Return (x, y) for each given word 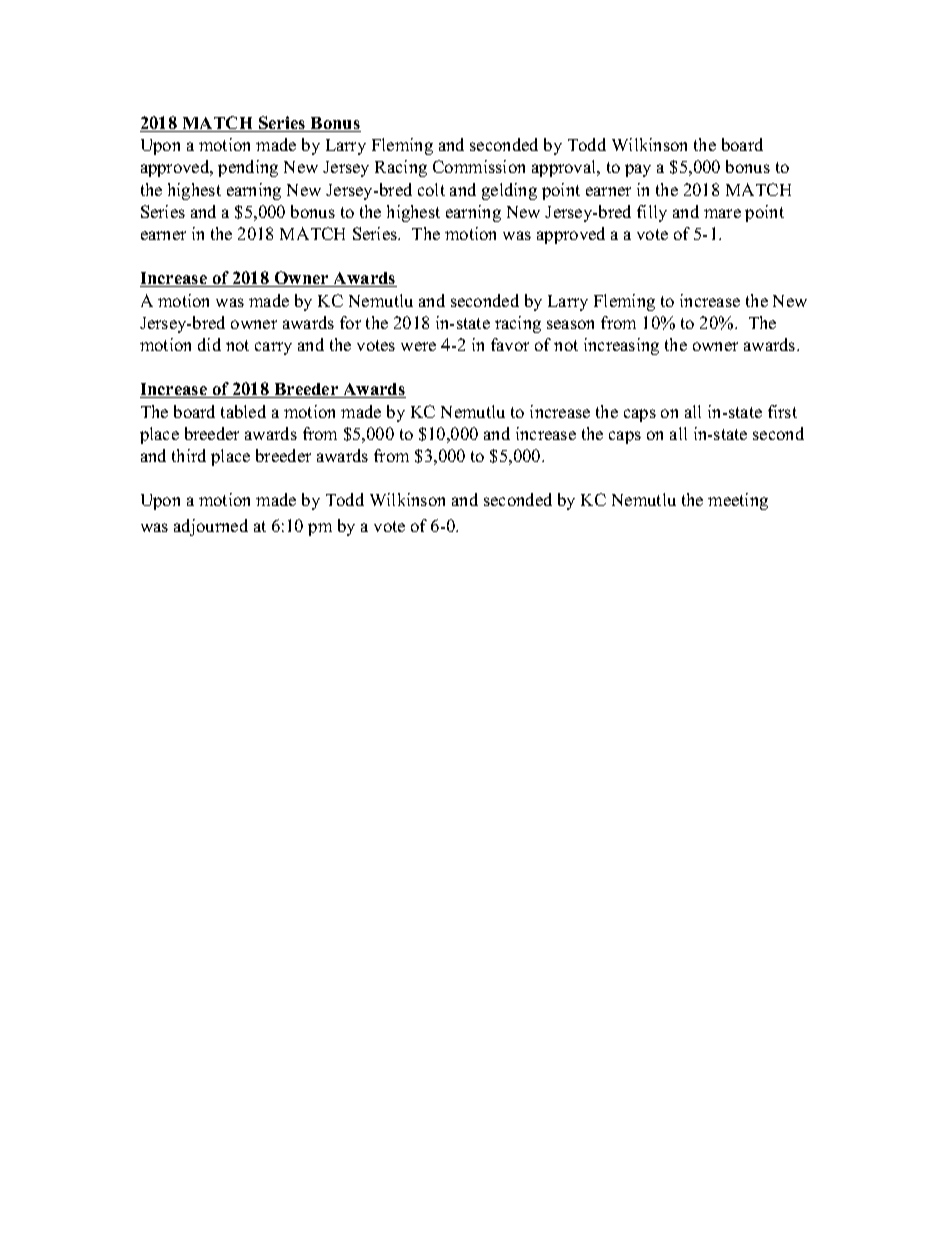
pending (248, 168)
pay (638, 170)
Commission (479, 166)
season (570, 324)
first (782, 411)
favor (510, 344)
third (189, 455)
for (350, 322)
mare (722, 213)
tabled (243, 411)
